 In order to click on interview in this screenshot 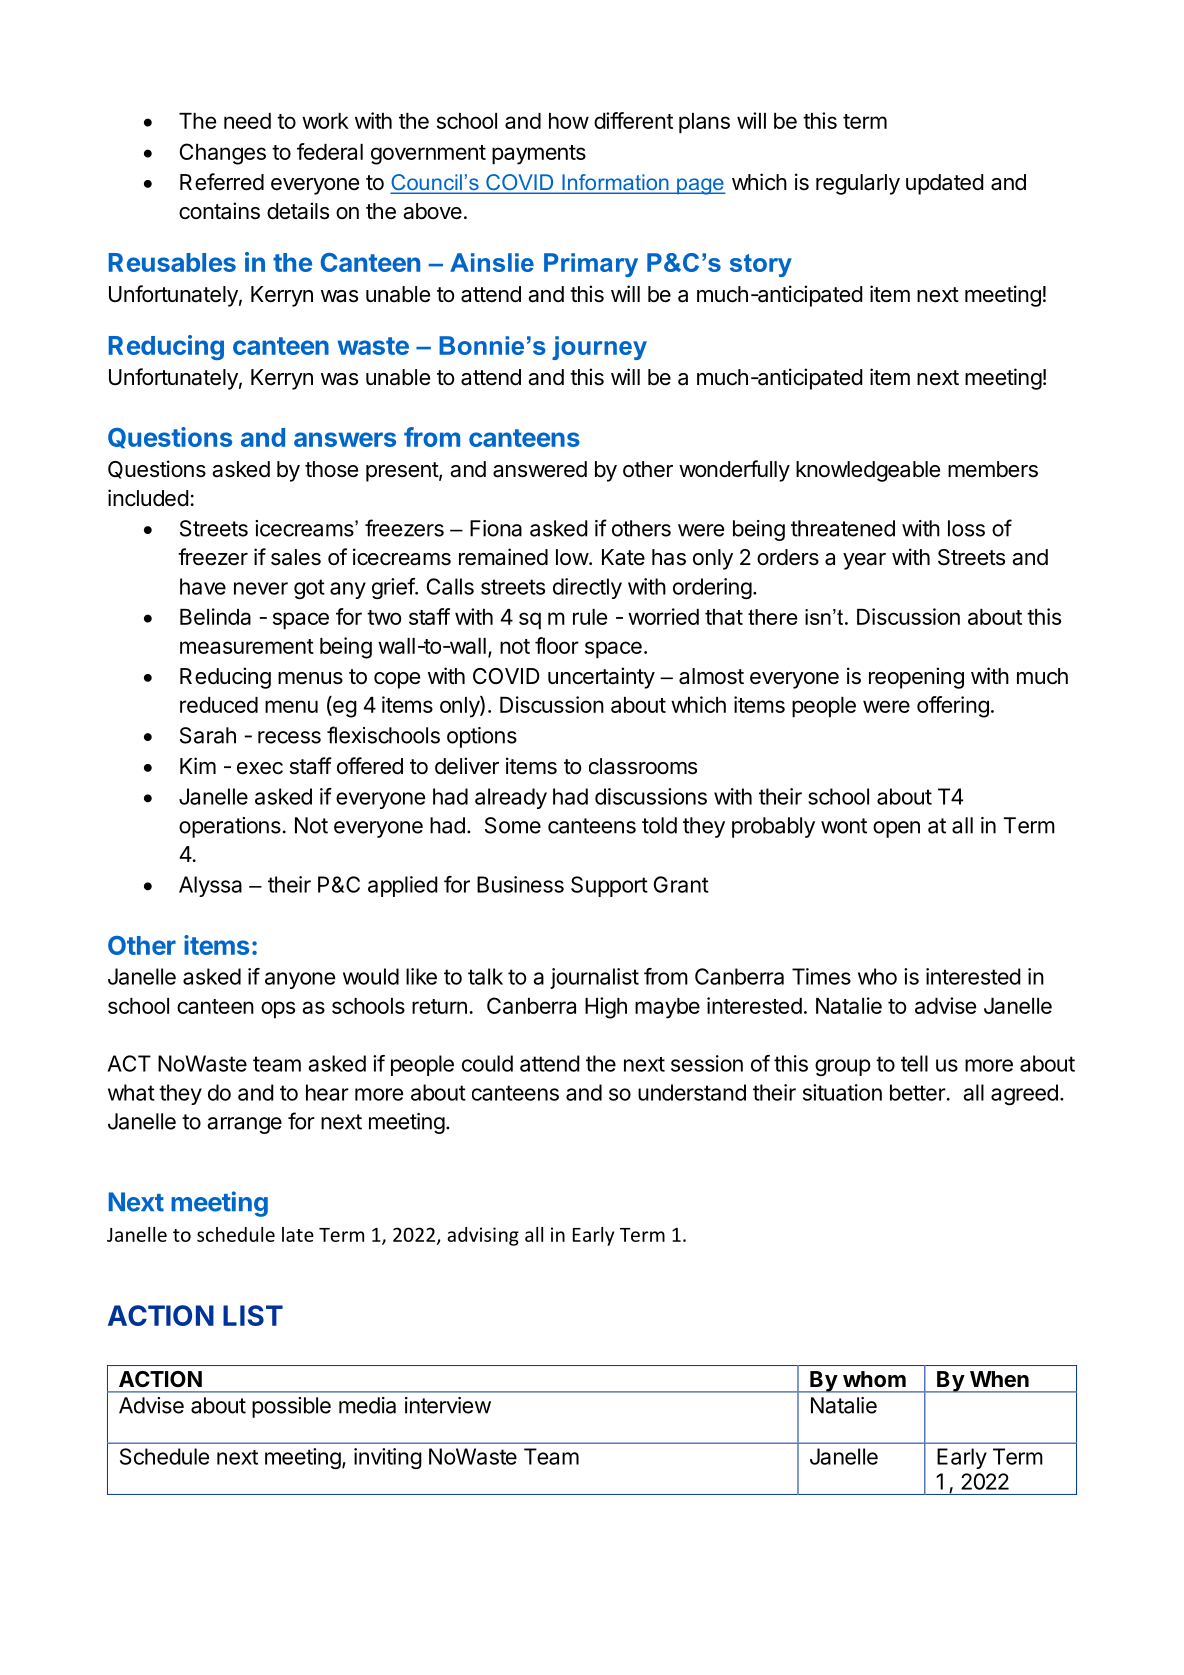, I will do `click(448, 1405)`.
